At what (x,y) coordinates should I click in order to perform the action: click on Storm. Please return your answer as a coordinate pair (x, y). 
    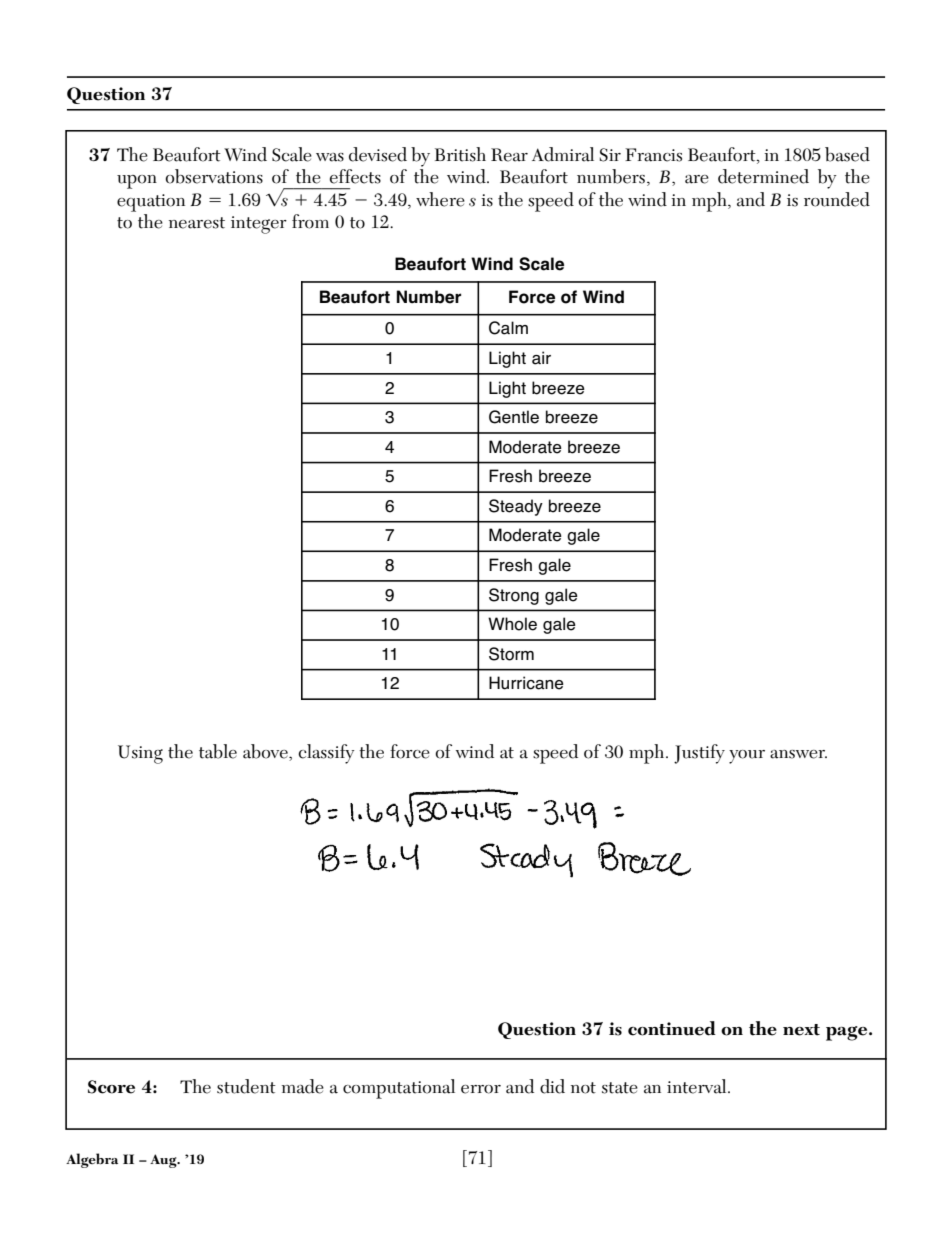
    Looking at the image, I should click on (511, 654).
